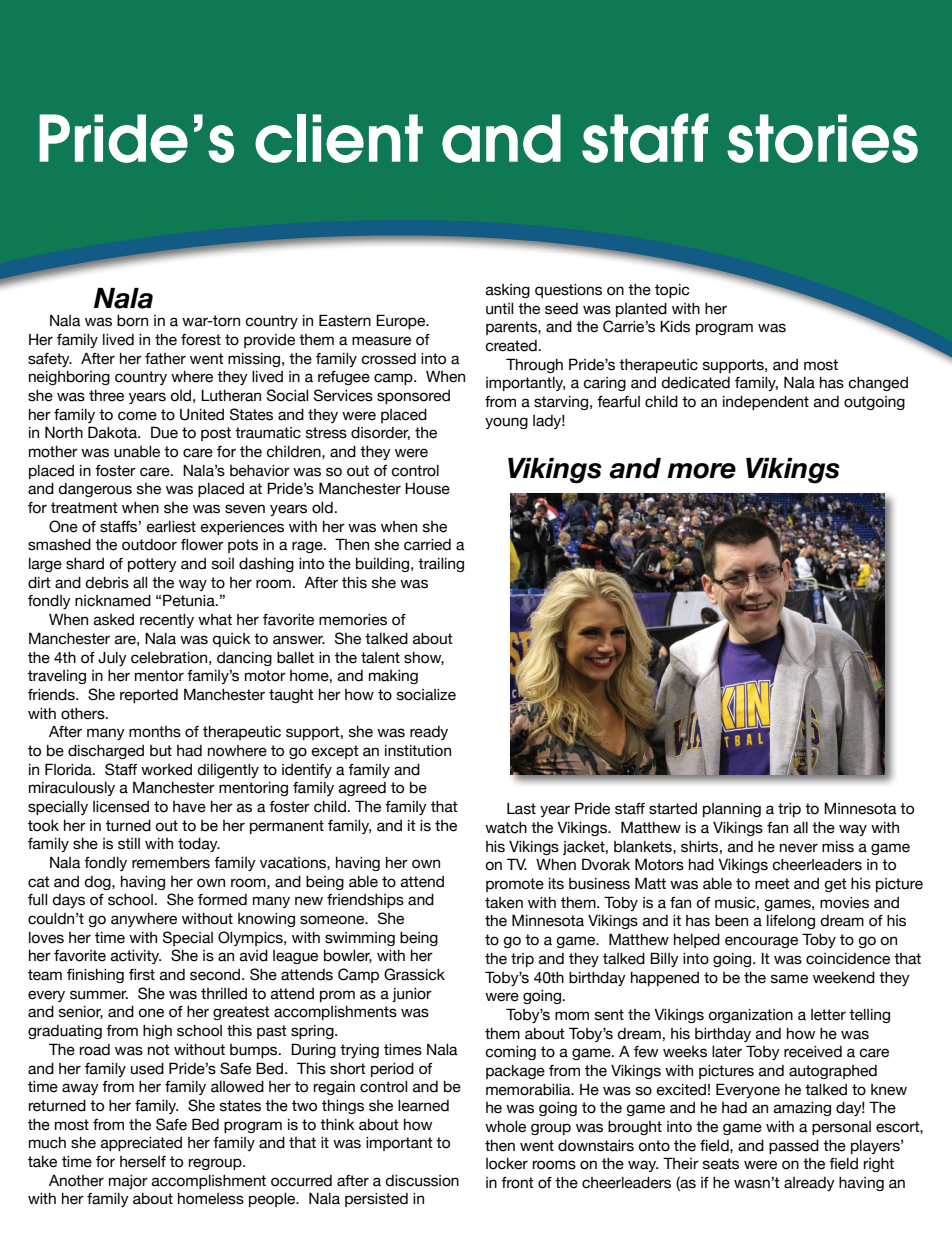  What do you see at coordinates (732, 810) in the document?
I see `planning` at bounding box center [732, 810].
